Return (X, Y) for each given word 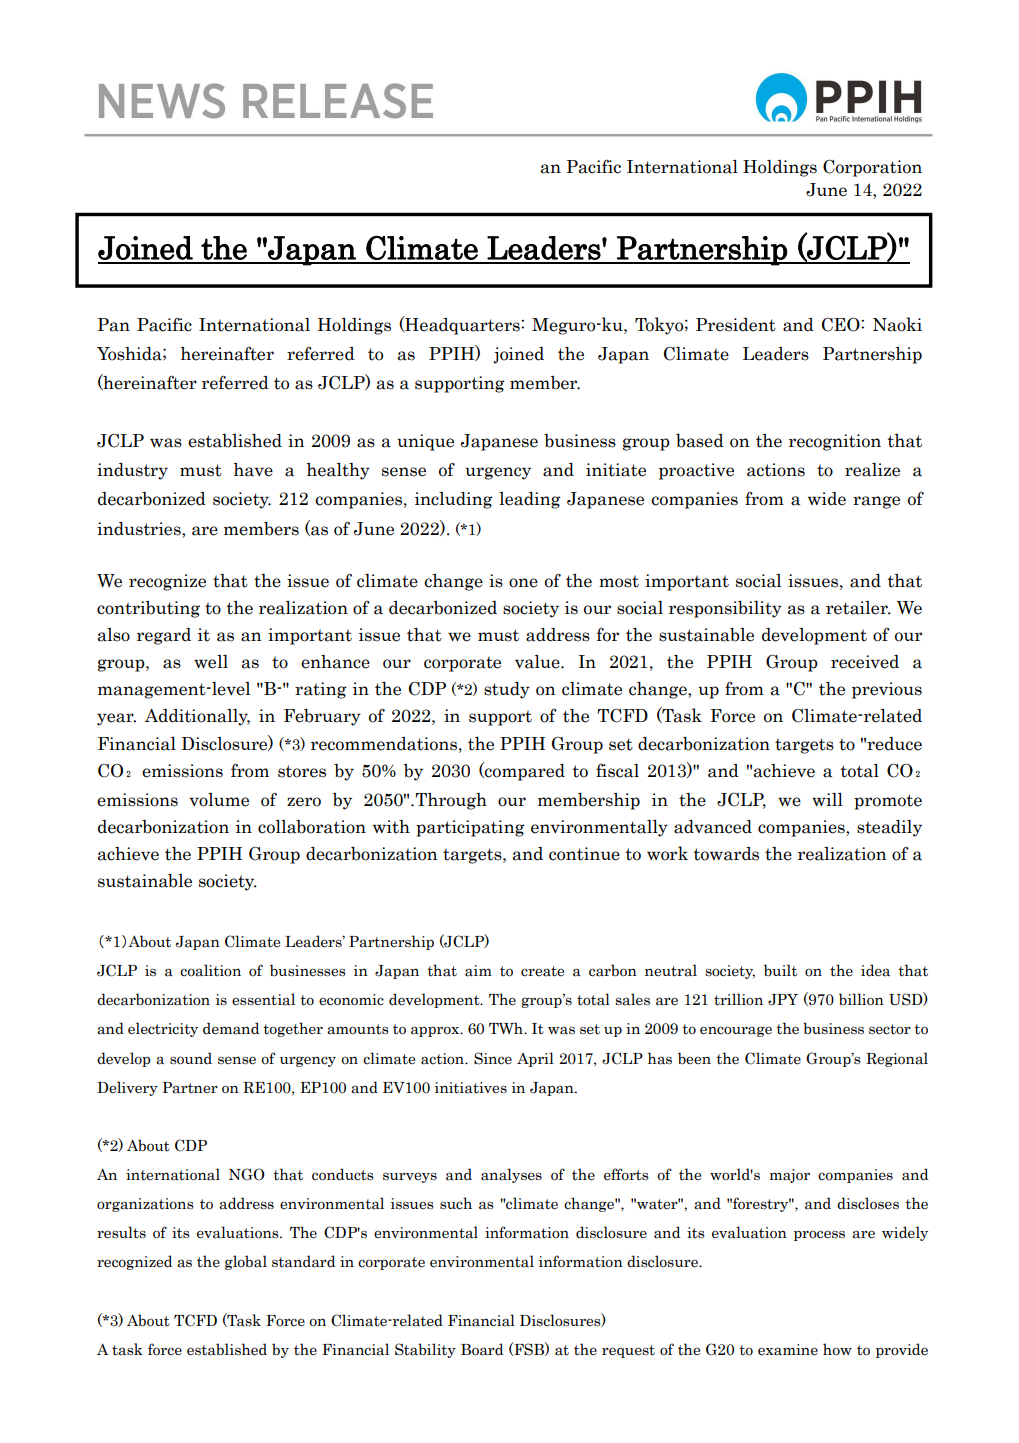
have (253, 470)
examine (788, 1350)
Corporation (872, 168)
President (736, 325)
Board (482, 1349)
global (246, 1262)
